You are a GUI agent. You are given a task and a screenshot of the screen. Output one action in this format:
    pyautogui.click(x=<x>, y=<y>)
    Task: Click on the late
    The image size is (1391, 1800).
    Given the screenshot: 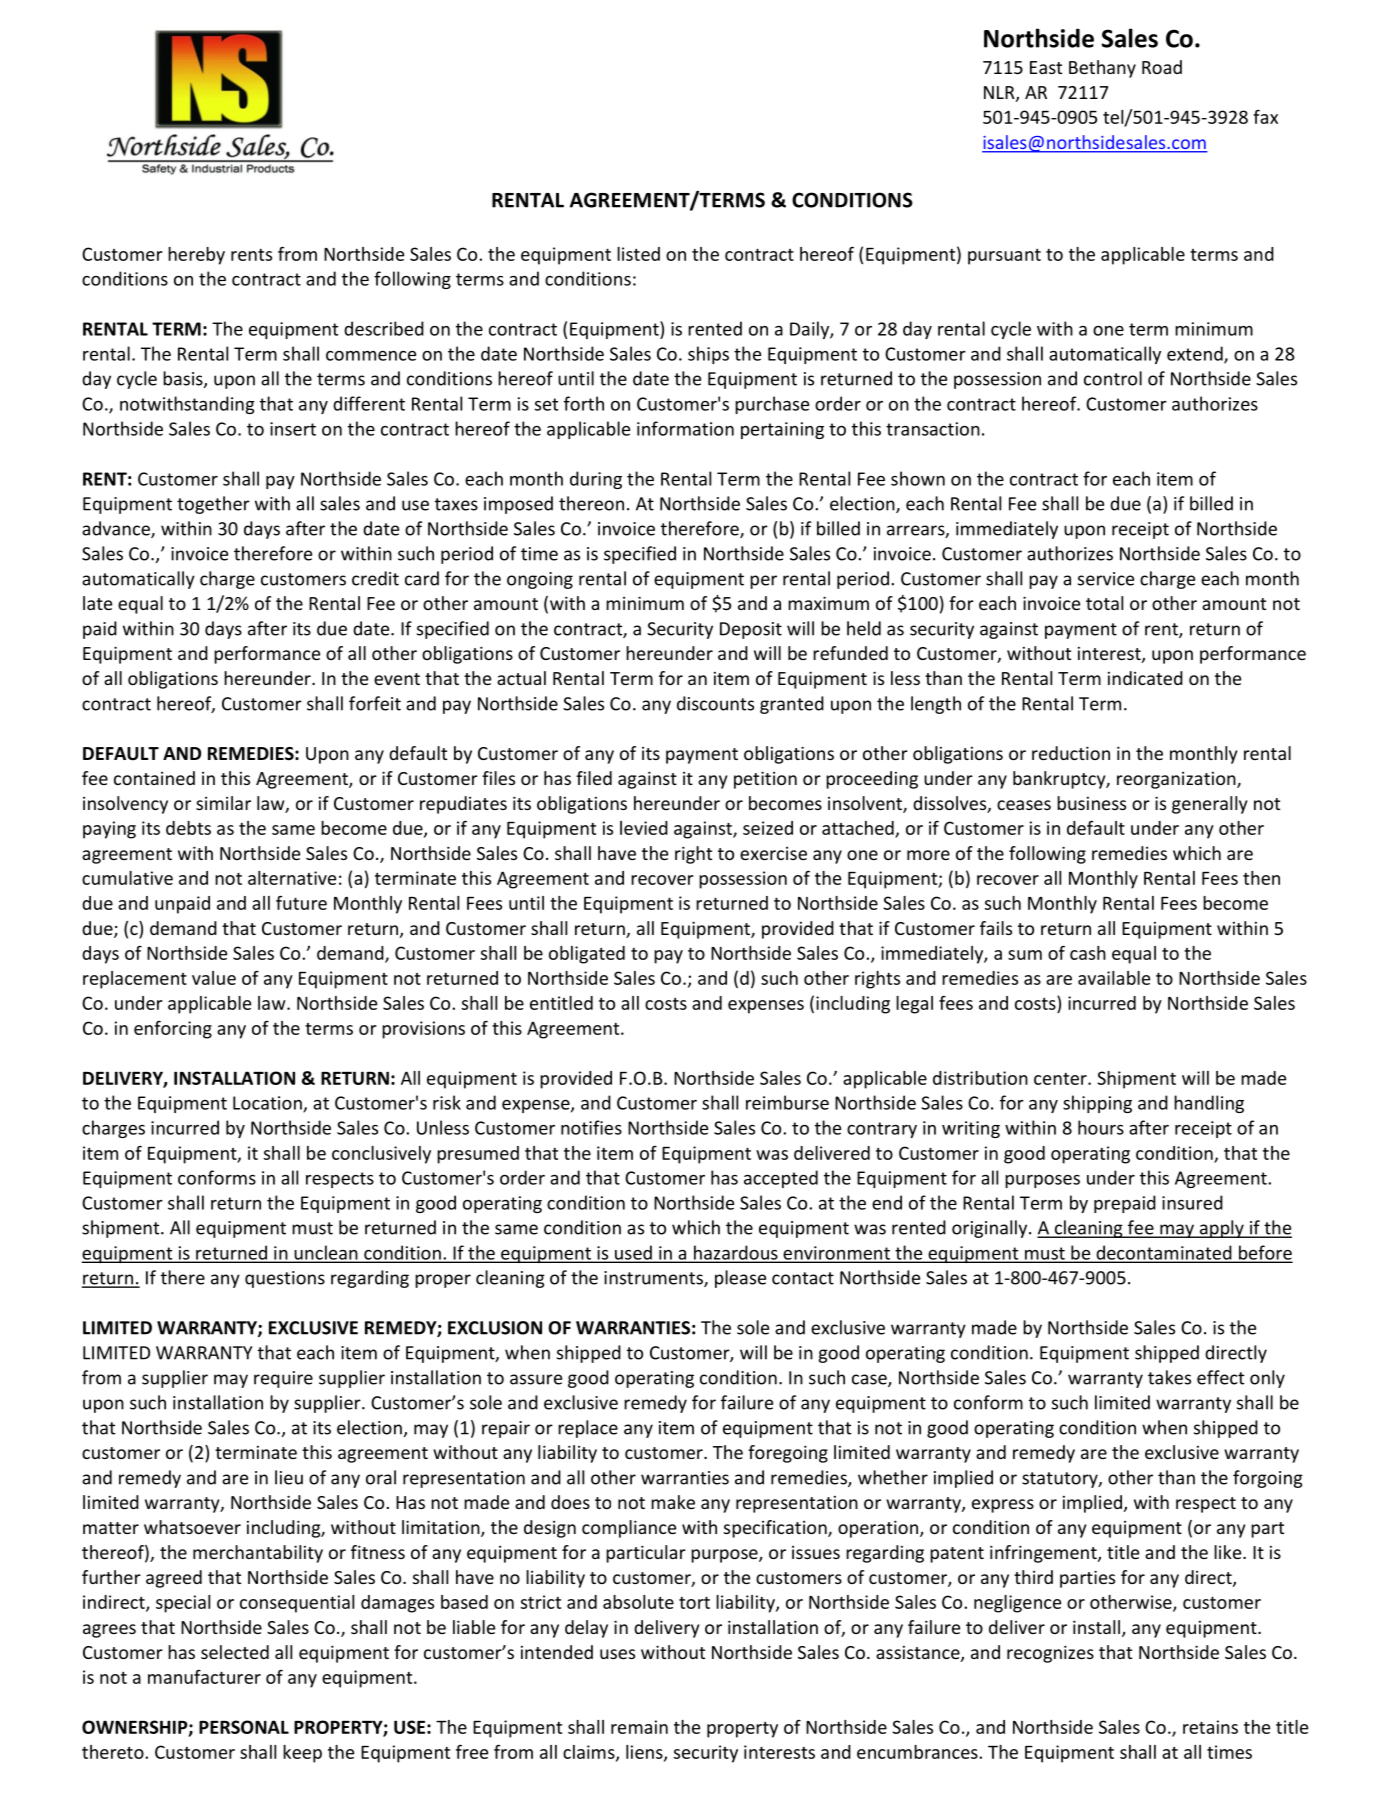 What is the action you would take?
    pyautogui.click(x=97, y=603)
